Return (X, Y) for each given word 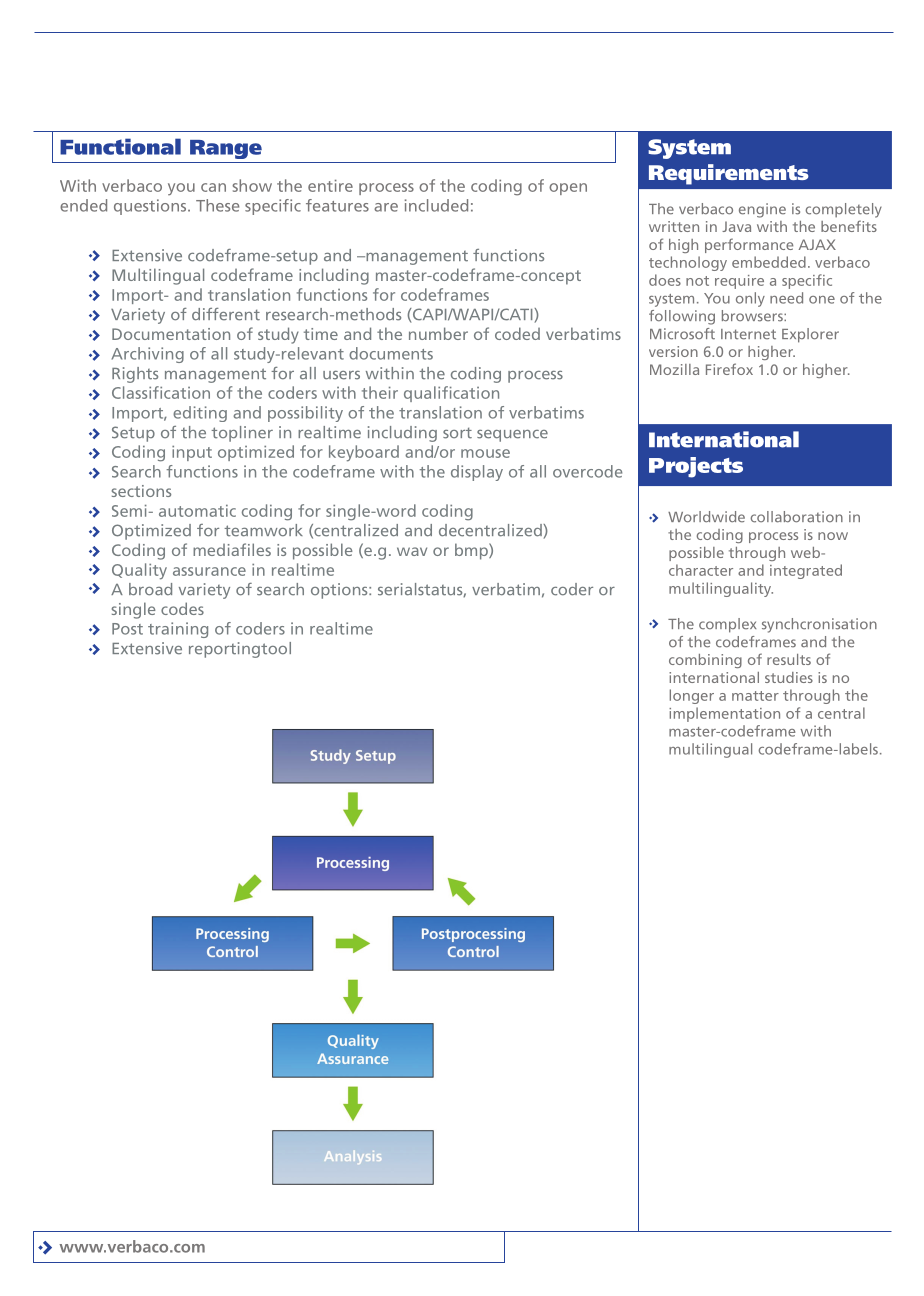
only (750, 299)
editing (200, 414)
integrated (806, 571)
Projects (696, 467)
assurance (209, 571)
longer (692, 696)
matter (755, 696)
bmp (472, 551)
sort (457, 433)
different (226, 314)
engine (762, 210)
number (438, 333)
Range (226, 149)
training (178, 630)
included (436, 205)
